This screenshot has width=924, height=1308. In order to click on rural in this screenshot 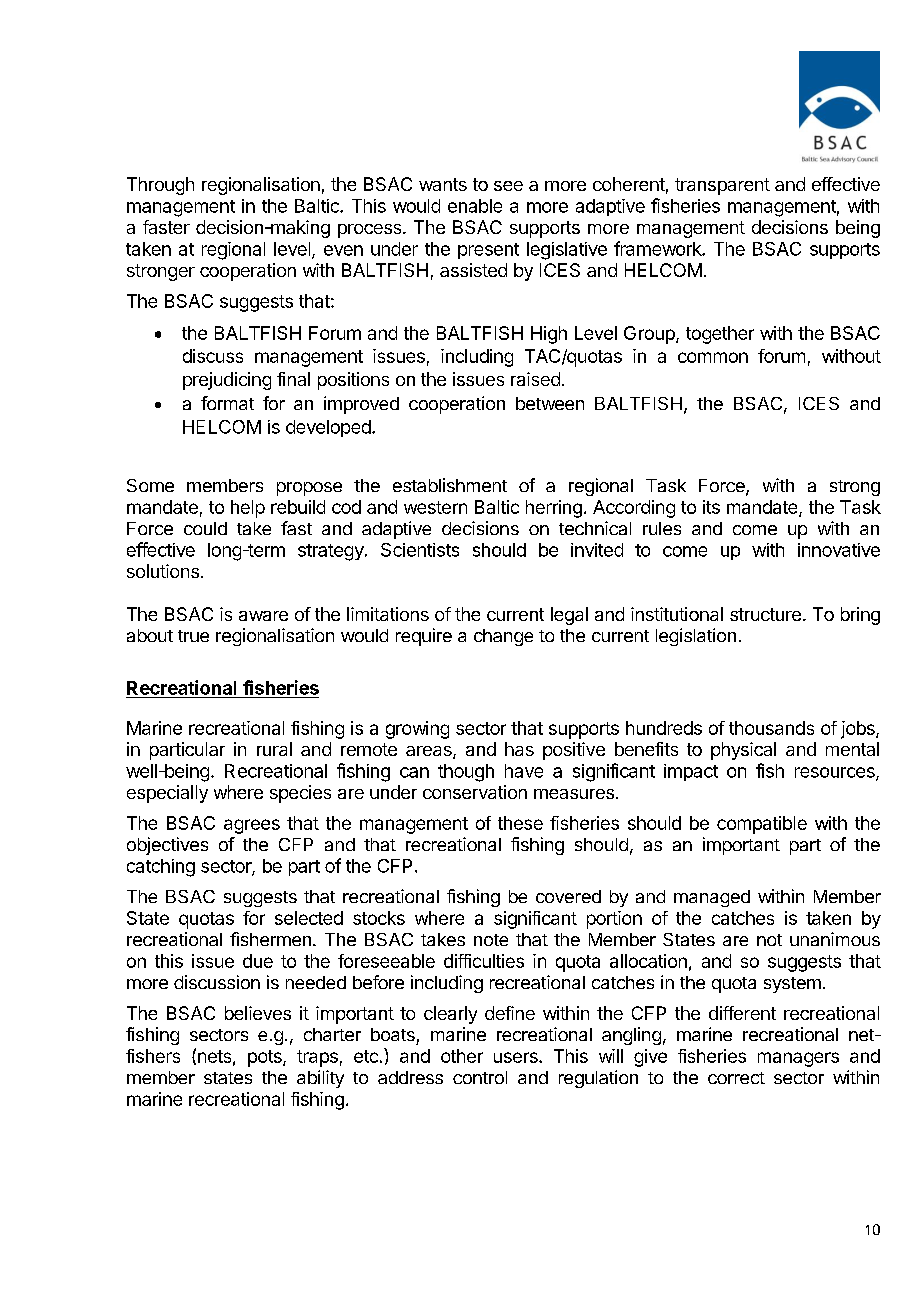, I will do `click(274, 749)`.
